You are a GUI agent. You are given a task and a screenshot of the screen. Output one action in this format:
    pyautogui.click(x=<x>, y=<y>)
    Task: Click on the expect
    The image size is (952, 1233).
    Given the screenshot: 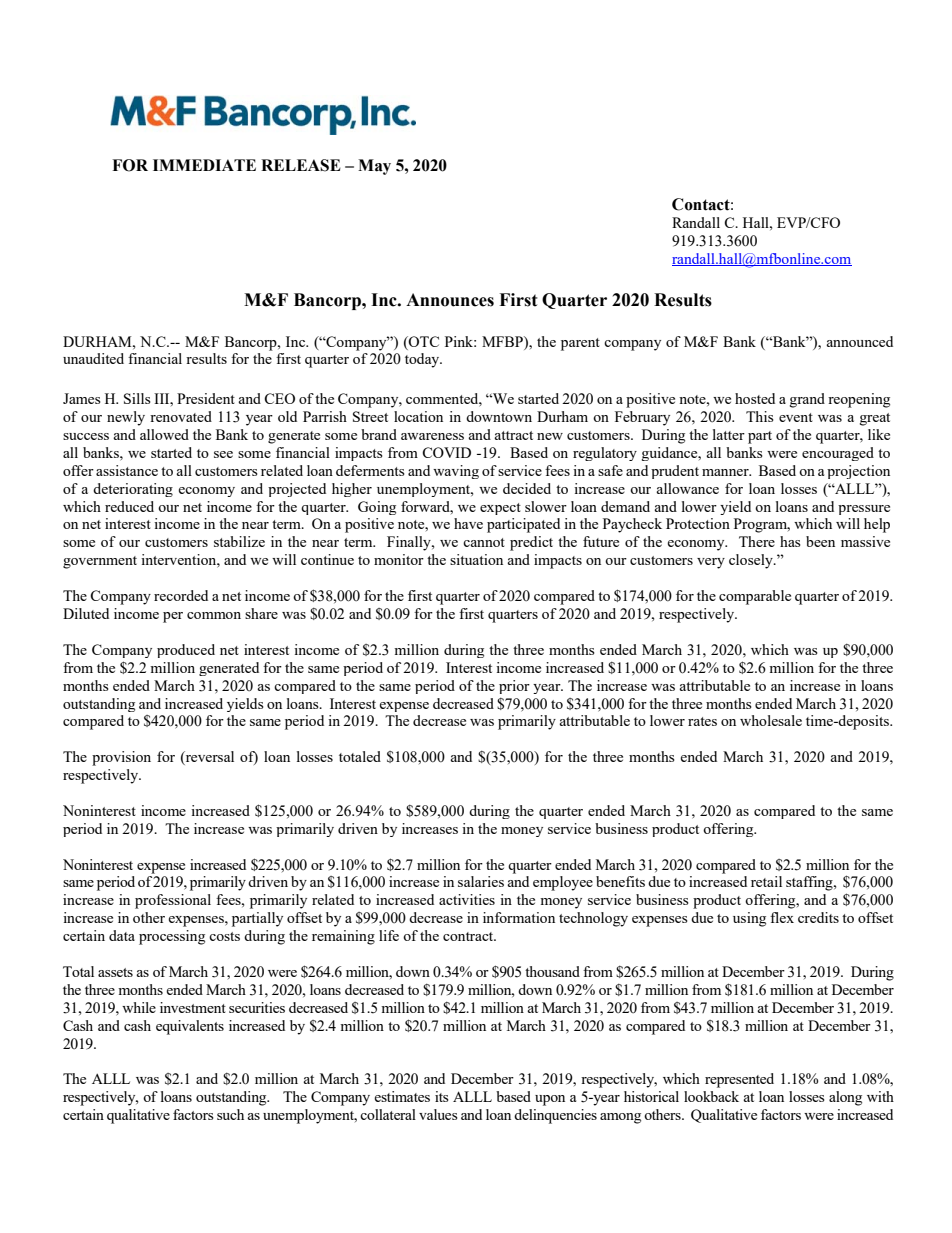 What is the action you would take?
    pyautogui.click(x=500, y=509)
